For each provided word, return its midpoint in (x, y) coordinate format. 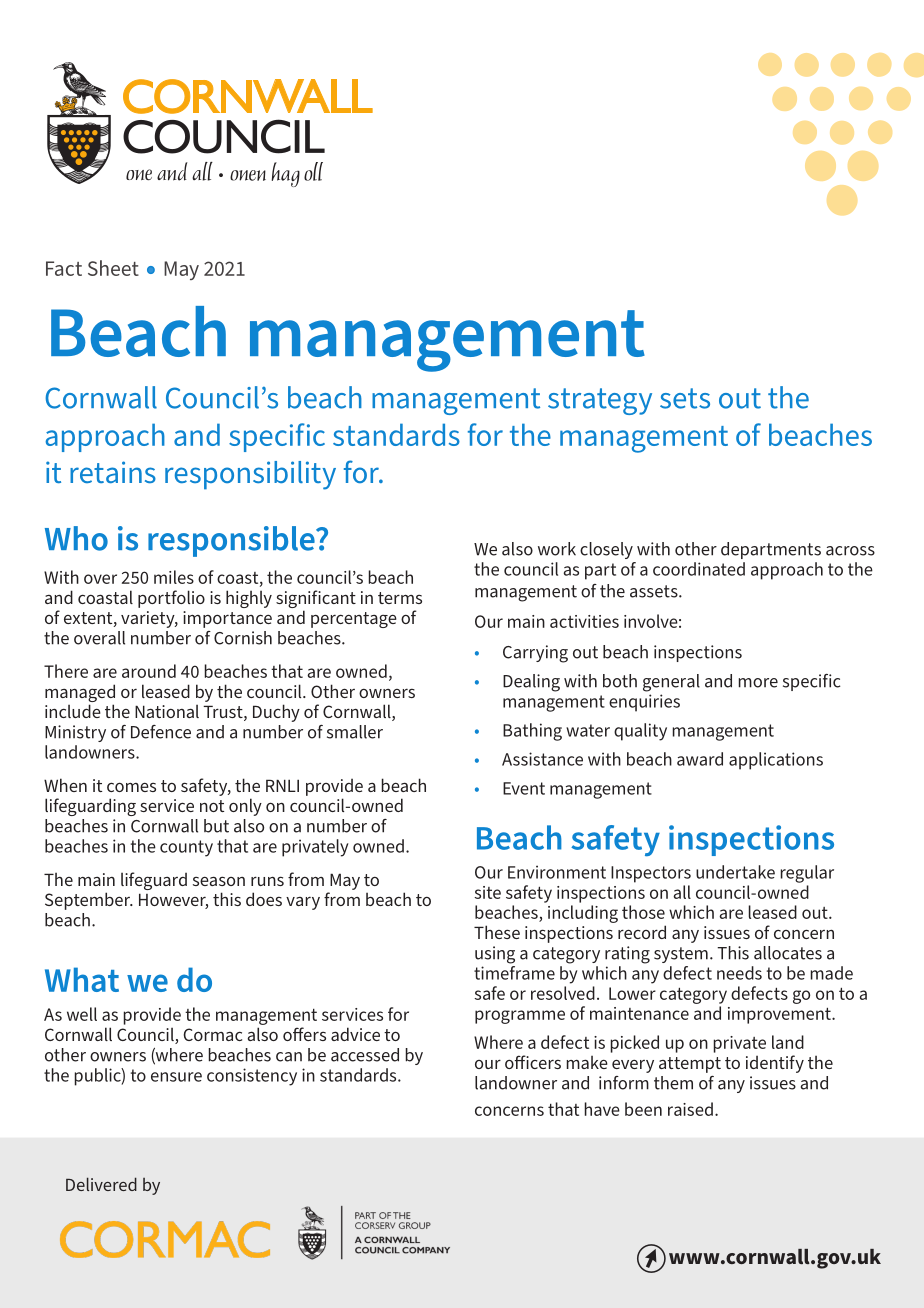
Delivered (101, 1184)
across (850, 551)
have (602, 1109)
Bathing (532, 732)
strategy (600, 401)
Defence (161, 732)
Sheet (113, 268)
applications (776, 761)
